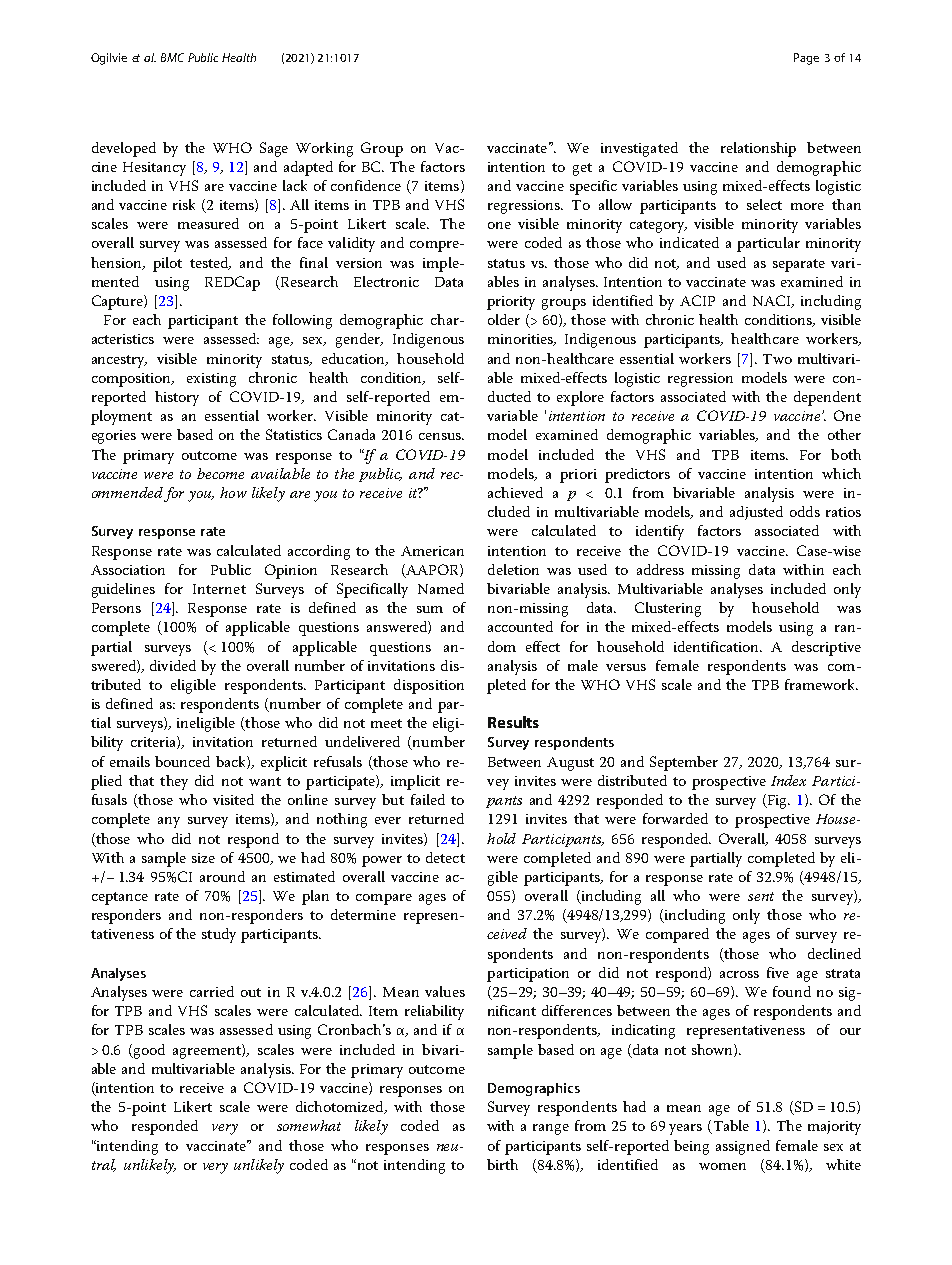 This screenshot has height=1265, width=952. I want to click on they, so click(174, 782).
